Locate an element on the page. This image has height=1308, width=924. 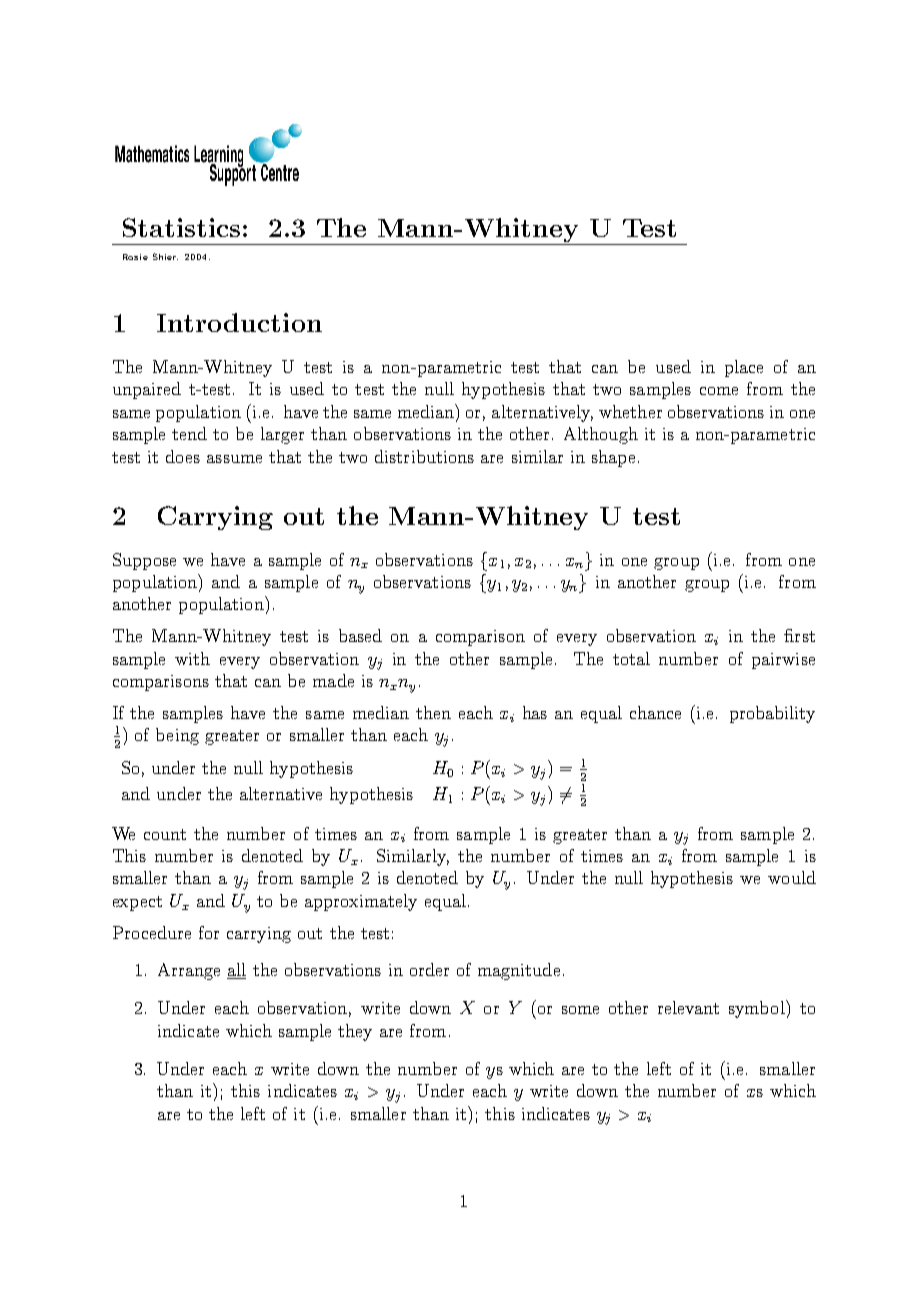
order is located at coordinates (429, 969).
